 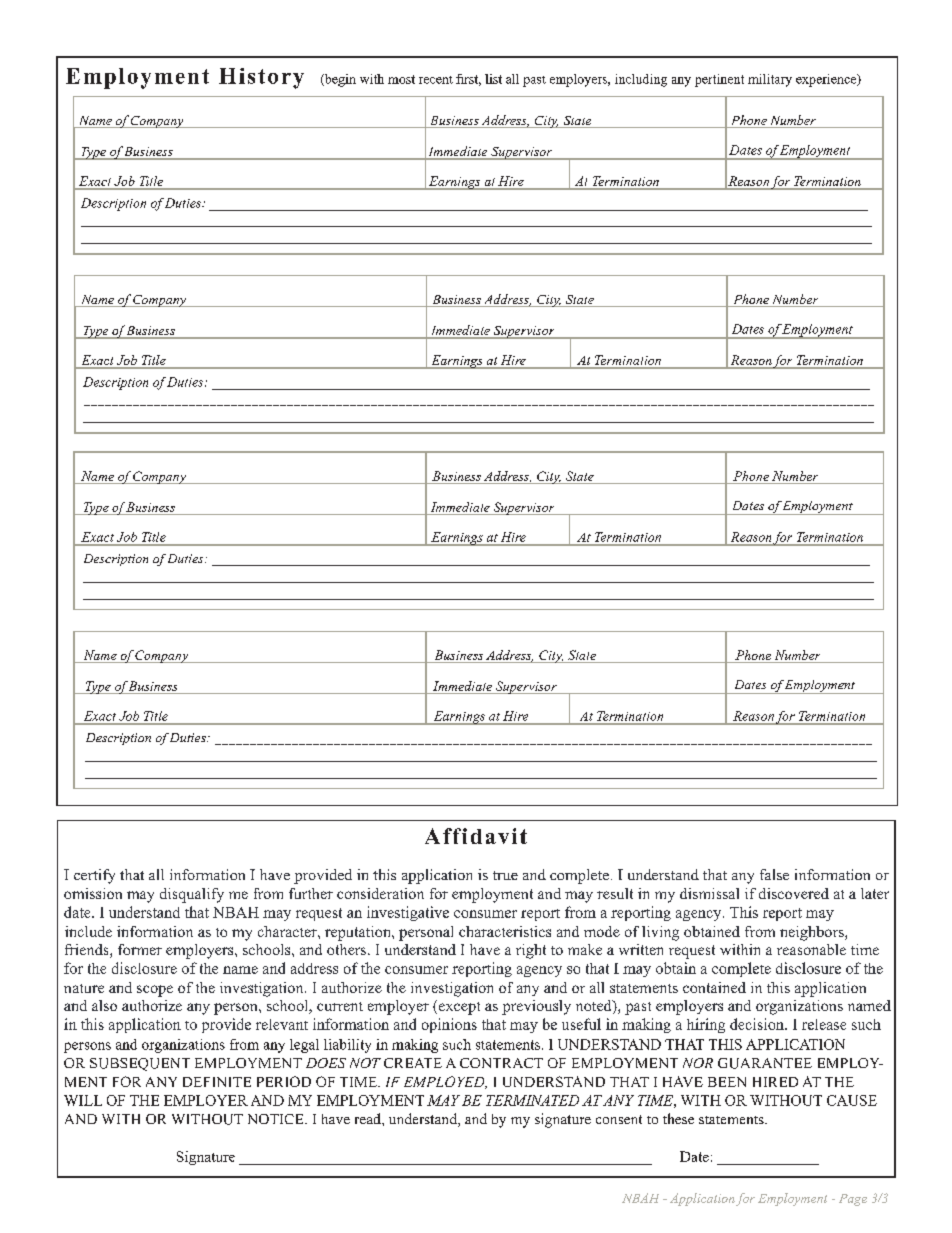 I want to click on military, so click(x=770, y=80).
